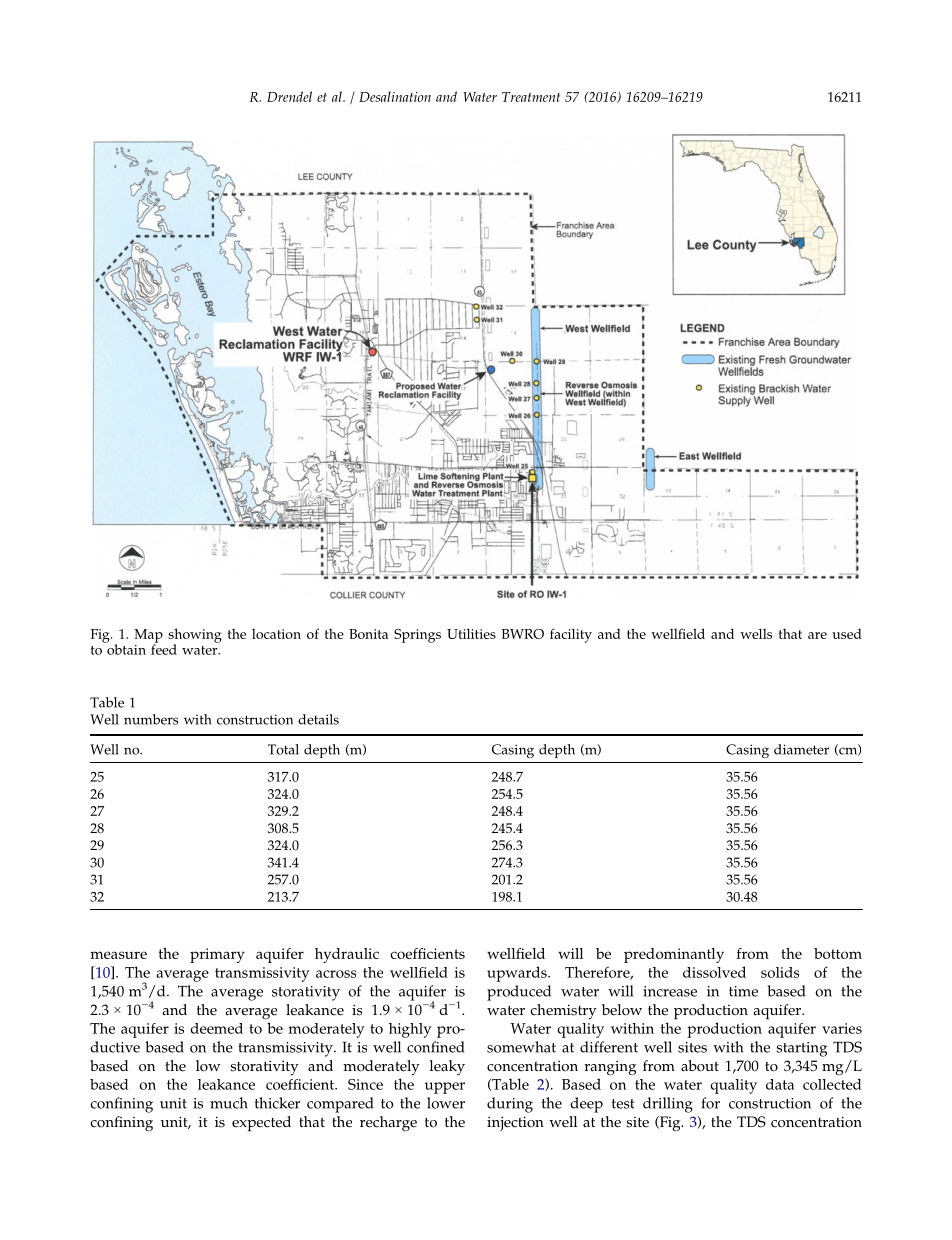 The height and width of the document is (1240, 952). I want to click on data, so click(780, 1084).
